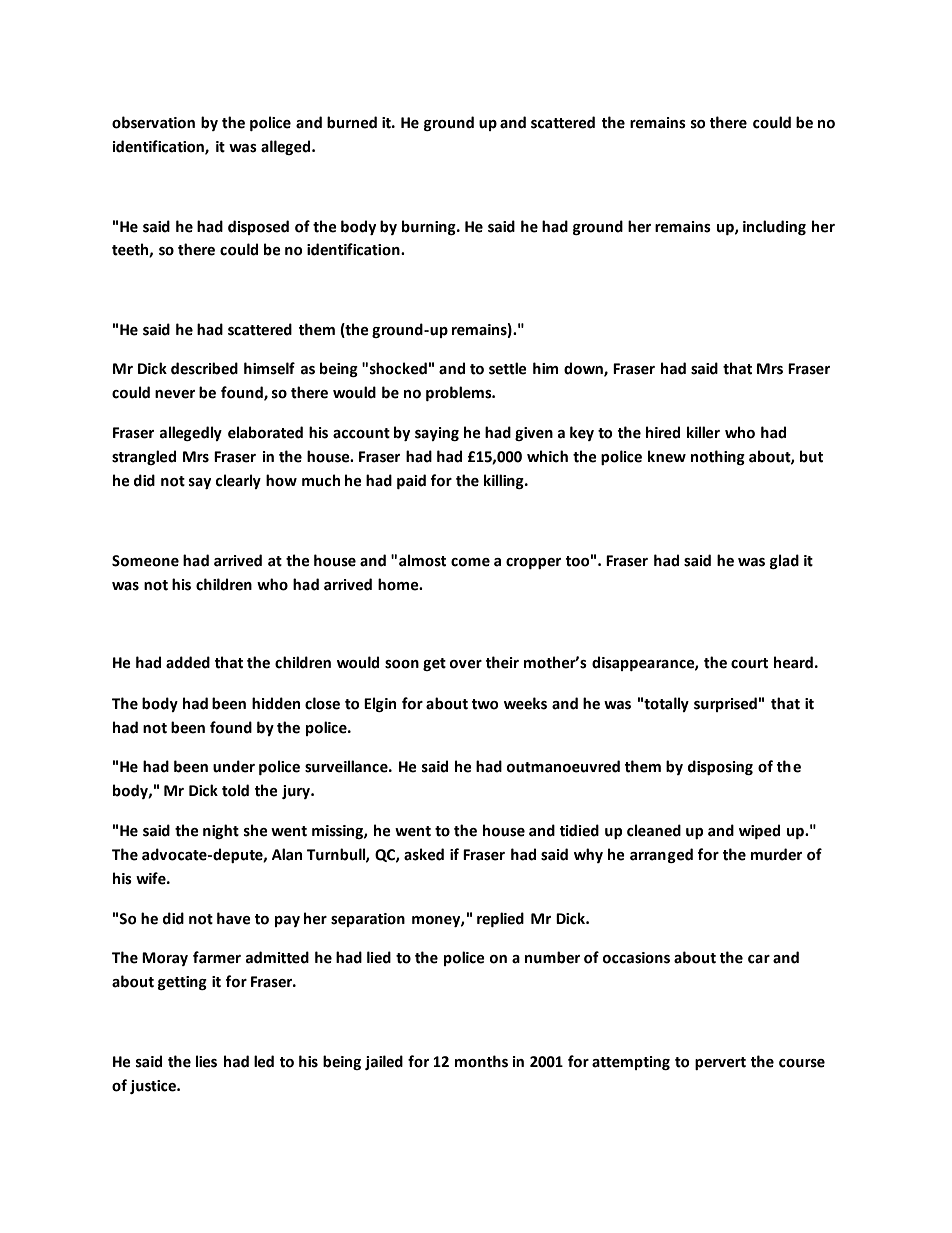  I want to click on asked, so click(424, 854).
